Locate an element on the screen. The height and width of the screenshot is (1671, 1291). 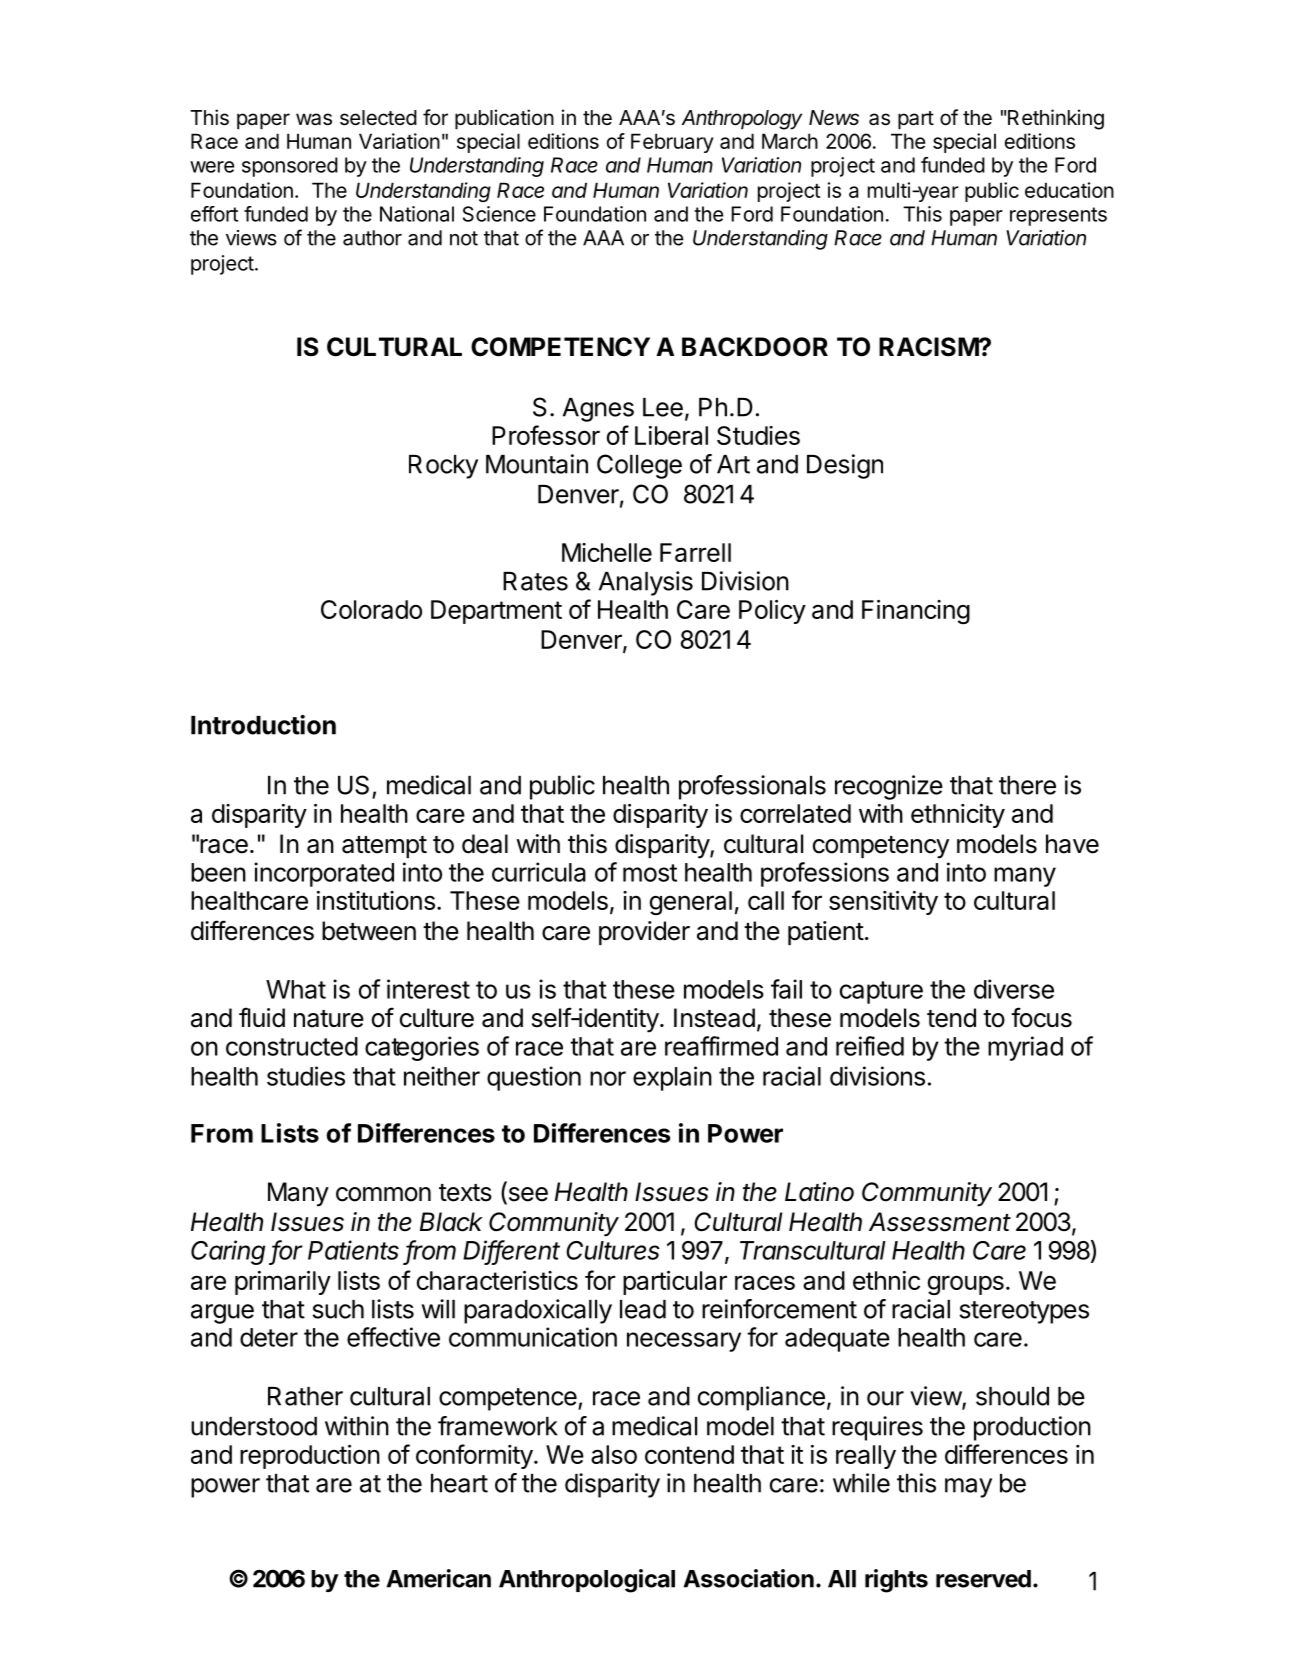
Anthropological is located at coordinates (587, 1581).
